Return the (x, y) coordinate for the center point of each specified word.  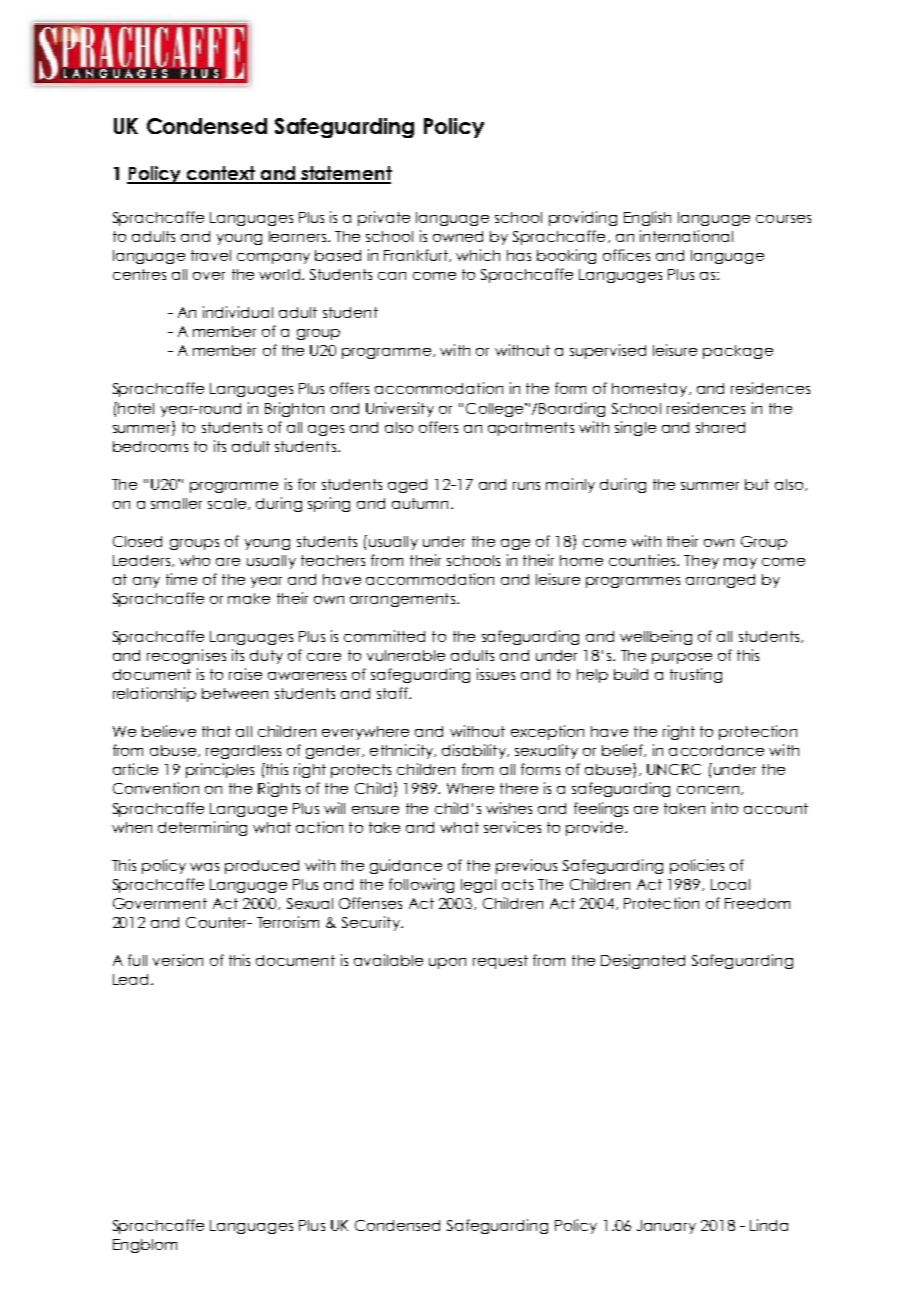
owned (458, 236)
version (178, 960)
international (686, 236)
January (666, 1227)
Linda (769, 1225)
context (221, 174)
